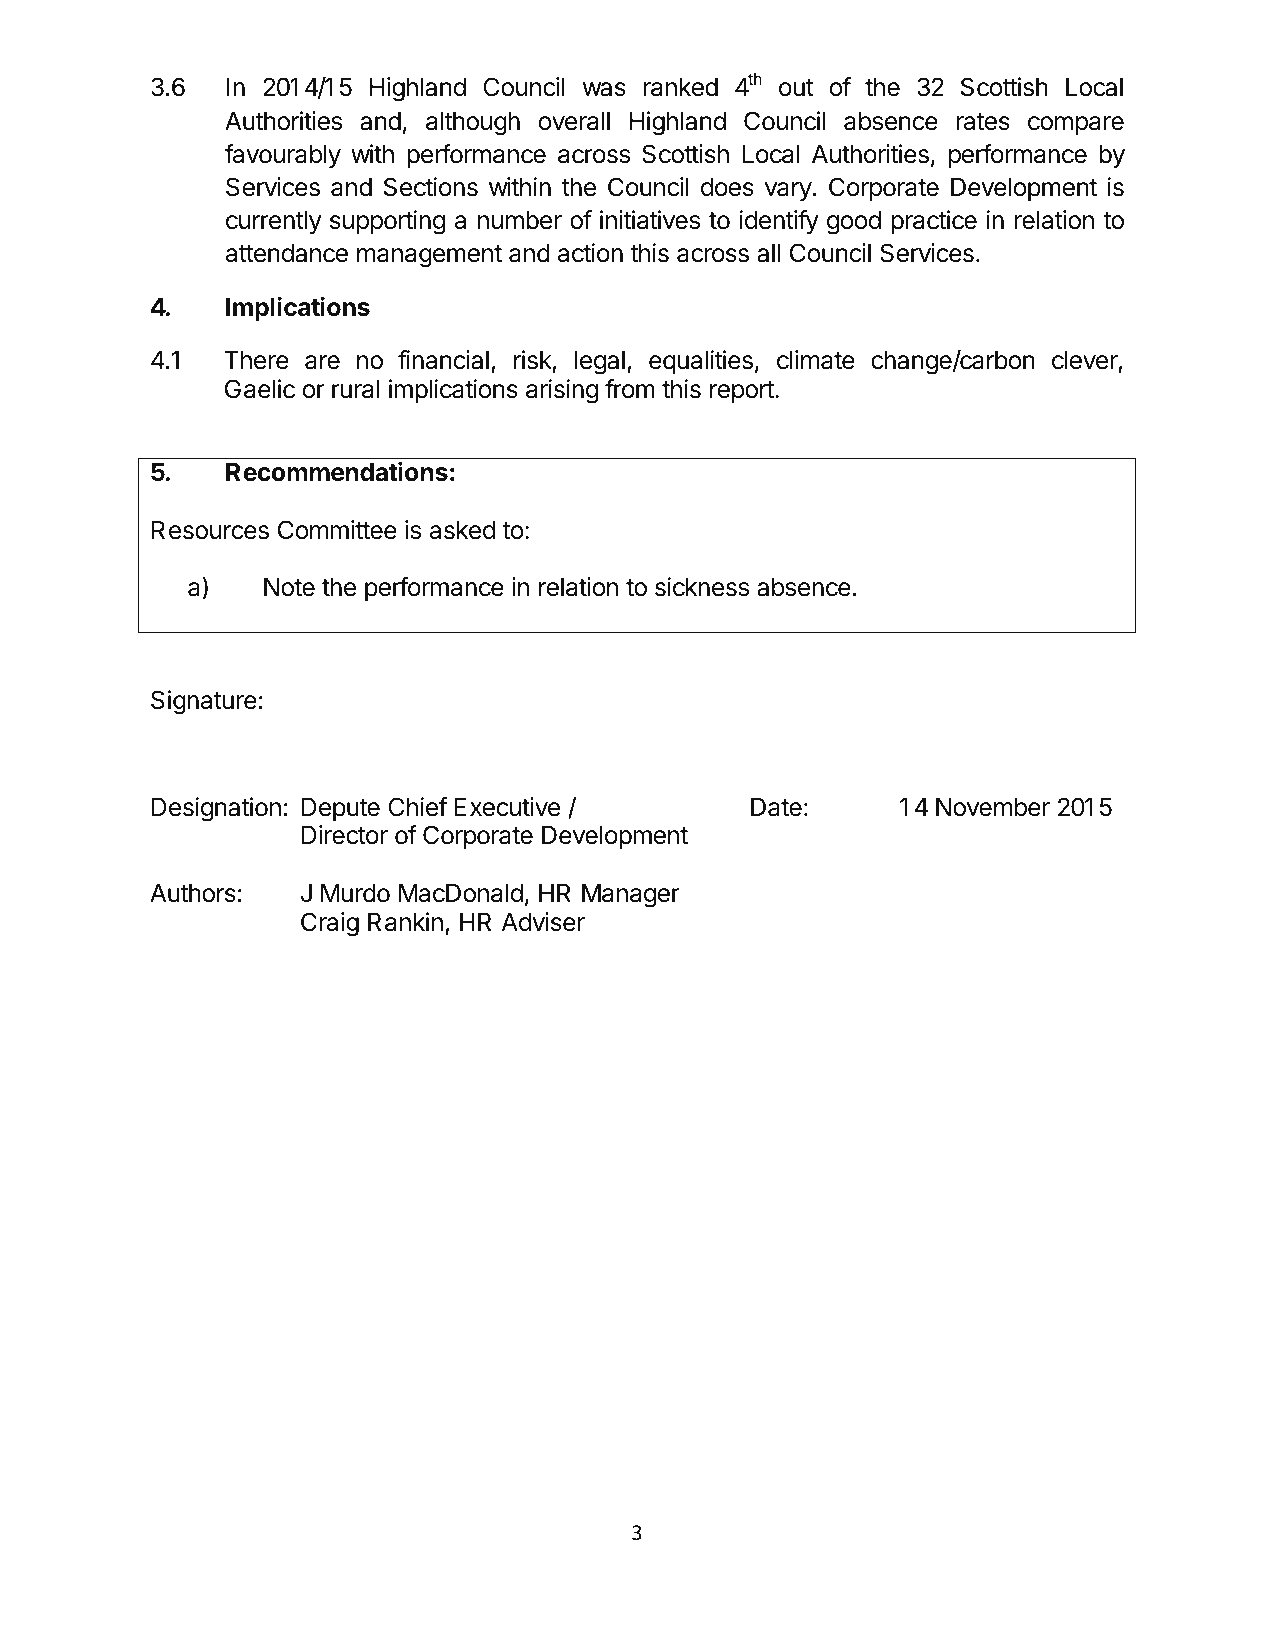  What do you see at coordinates (743, 392) in the image?
I see `report` at bounding box center [743, 392].
